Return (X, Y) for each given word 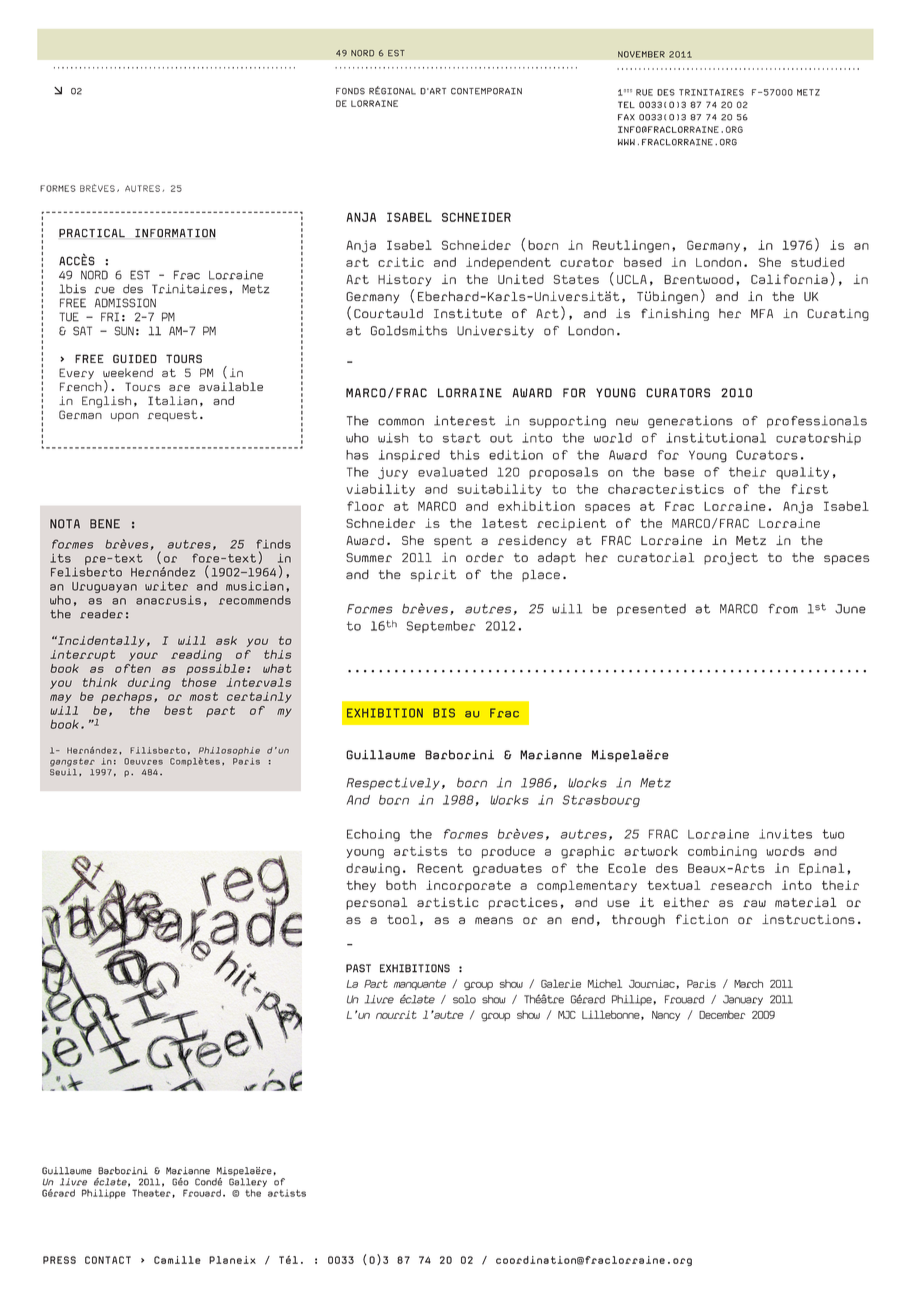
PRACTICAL (92, 233)
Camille (177, 1260)
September (441, 627)
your (143, 656)
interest (464, 421)
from (783, 609)
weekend (128, 372)
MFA (762, 313)
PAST (358, 968)
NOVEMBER (641, 54)
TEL (626, 104)
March (748, 983)
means (494, 920)
